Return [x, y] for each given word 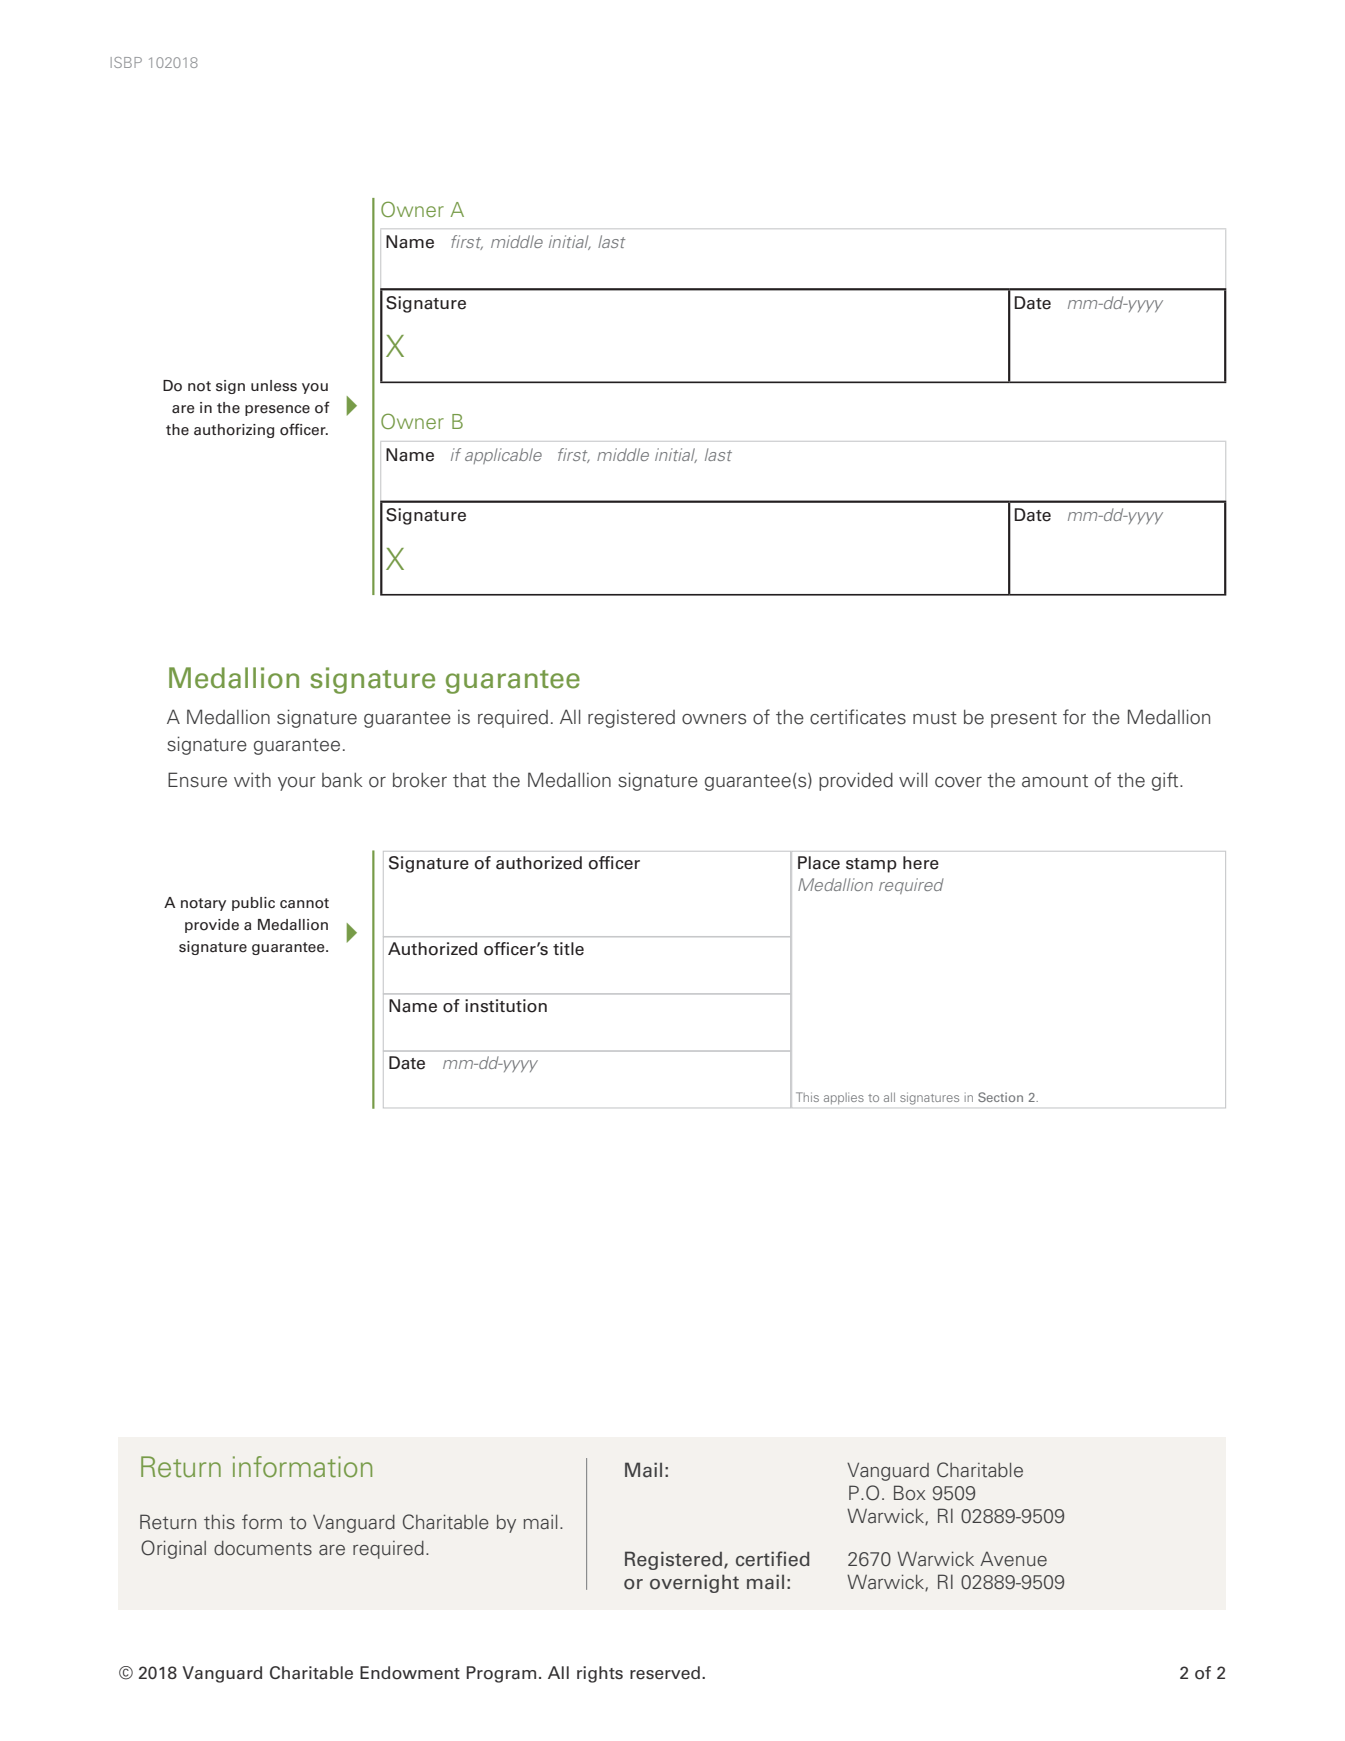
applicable [503, 456]
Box [910, 1493]
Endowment [410, 1673]
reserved [665, 1673]
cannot [304, 903]
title [568, 949]
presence [277, 410]
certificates [858, 717]
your [297, 784]
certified [773, 1559]
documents [263, 1548]
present [1024, 720]
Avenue [1013, 1559]
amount [1055, 781]
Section [1000, 1097]
